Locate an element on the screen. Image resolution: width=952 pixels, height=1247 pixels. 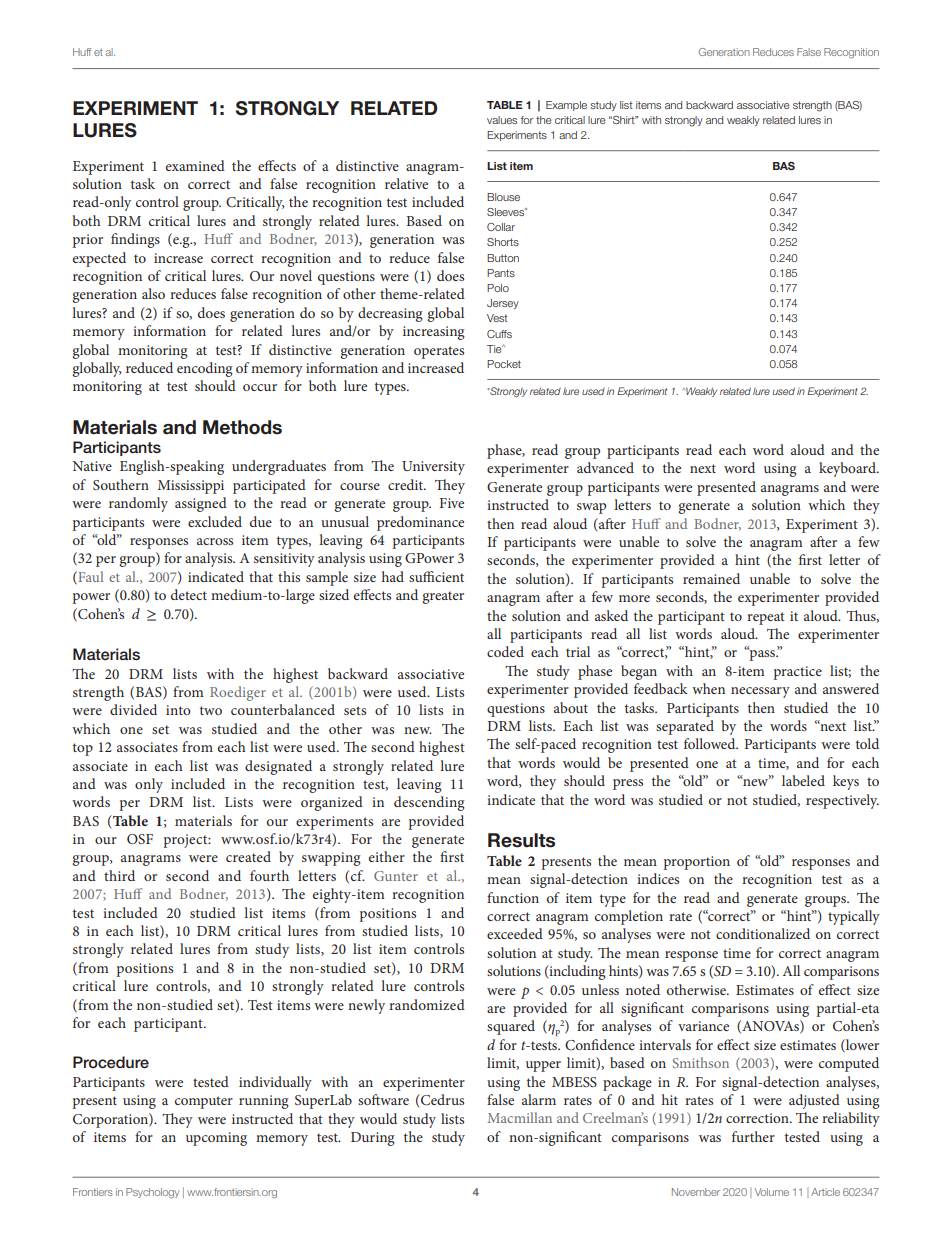
Example is located at coordinates (566, 106).
